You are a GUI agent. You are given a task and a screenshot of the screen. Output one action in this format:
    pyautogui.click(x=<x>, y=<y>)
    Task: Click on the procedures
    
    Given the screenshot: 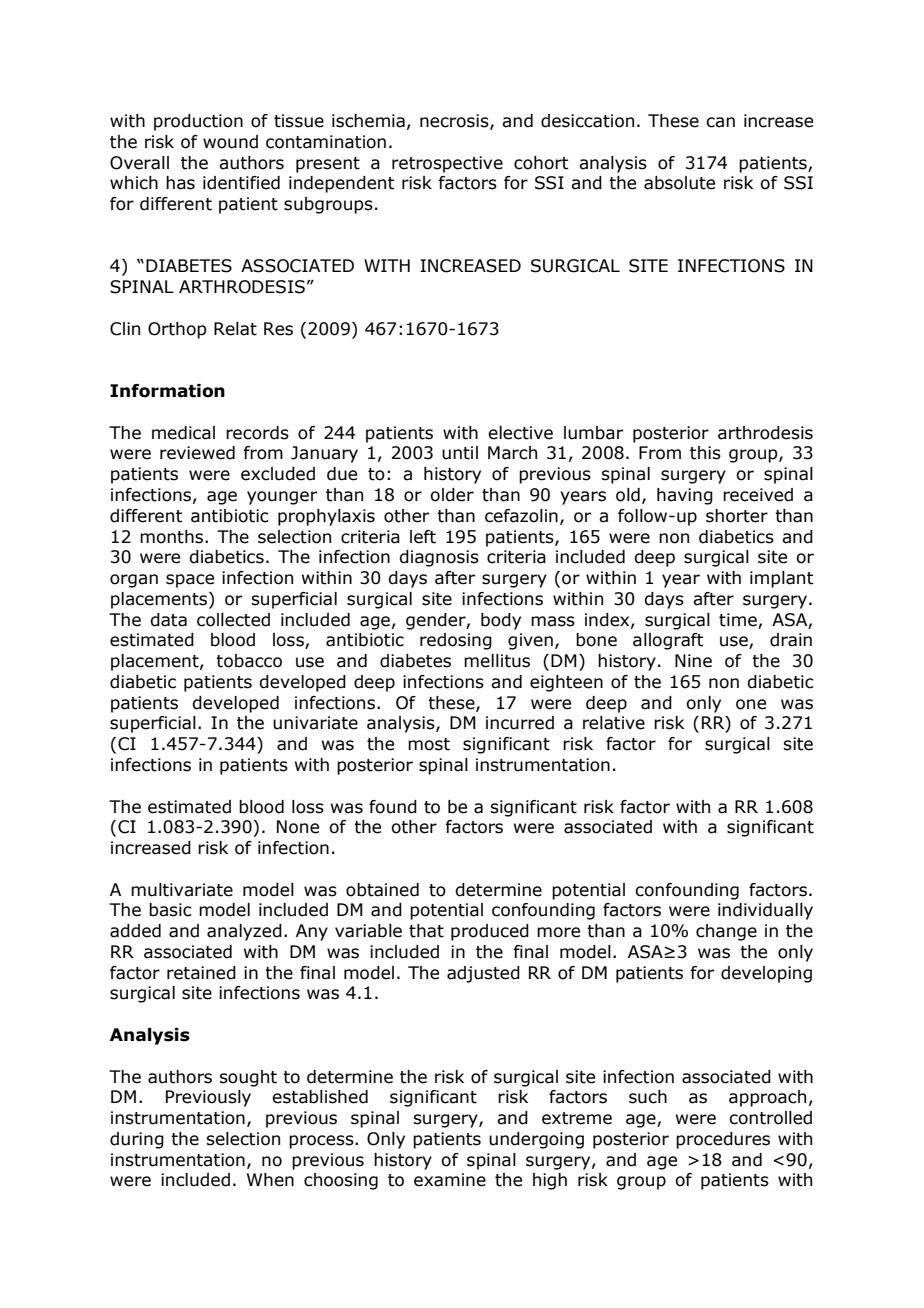 What is the action you would take?
    pyautogui.click(x=723, y=1140)
